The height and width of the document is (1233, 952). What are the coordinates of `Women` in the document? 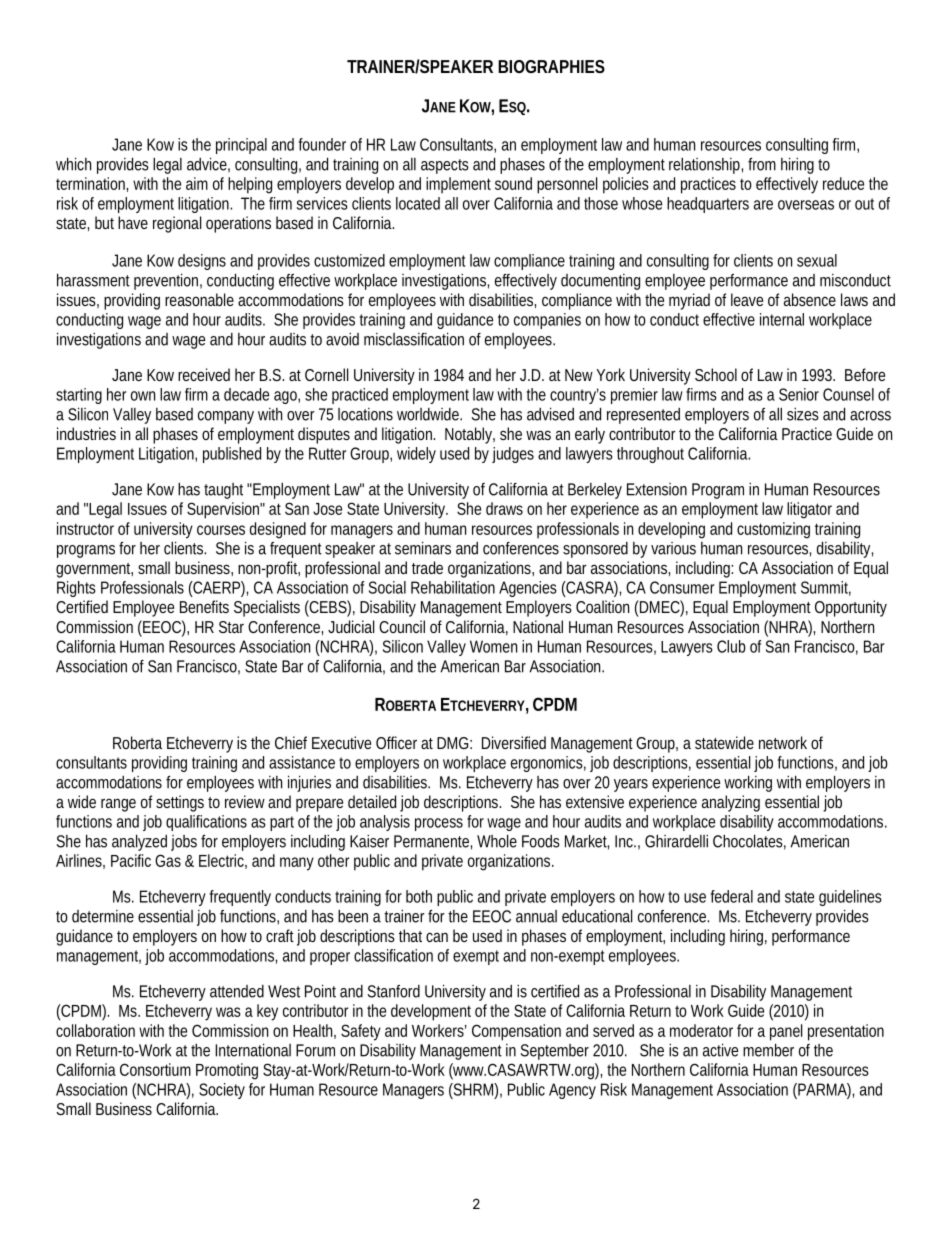 It's located at (493, 646).
